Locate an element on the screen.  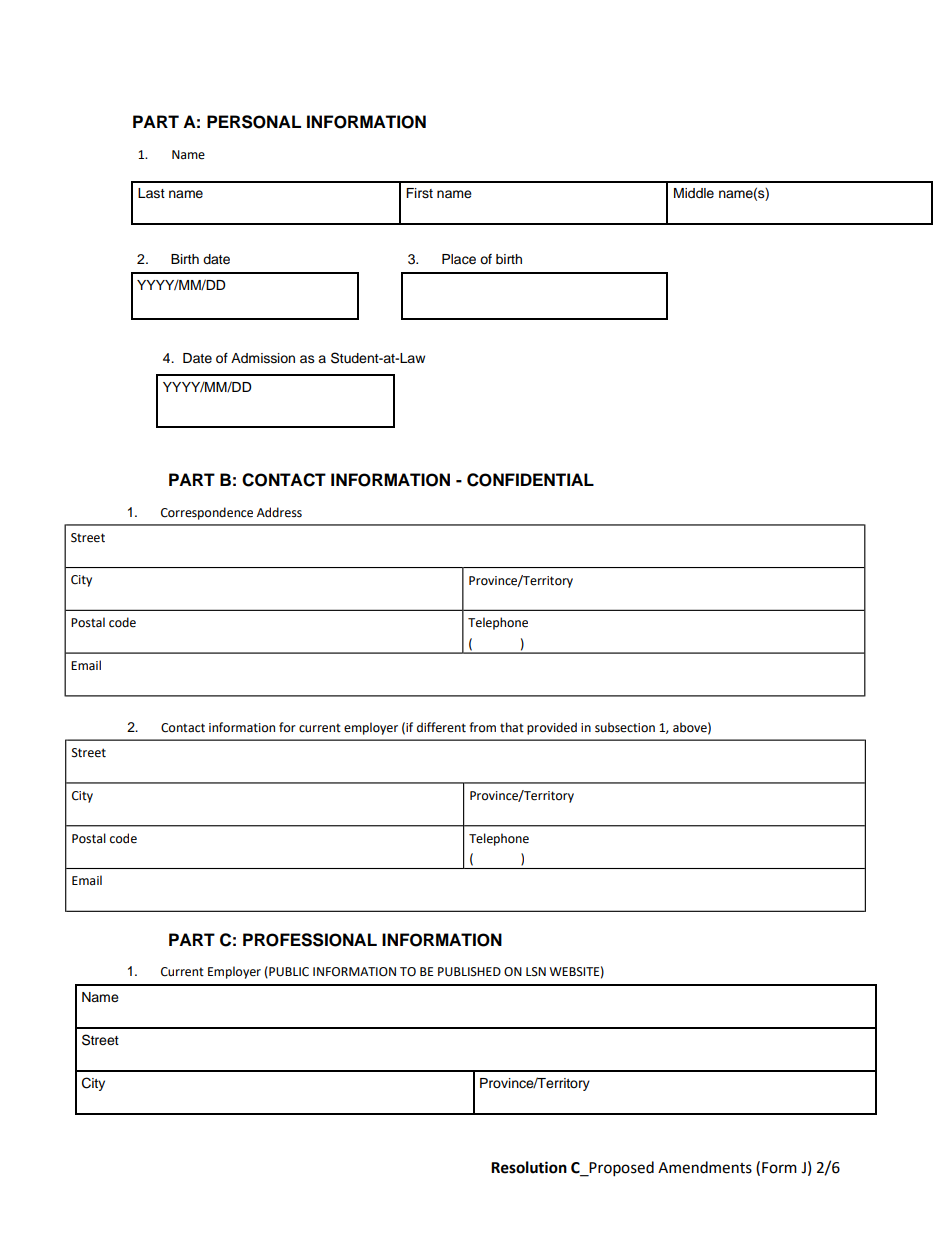
LSN is located at coordinates (536, 972).
